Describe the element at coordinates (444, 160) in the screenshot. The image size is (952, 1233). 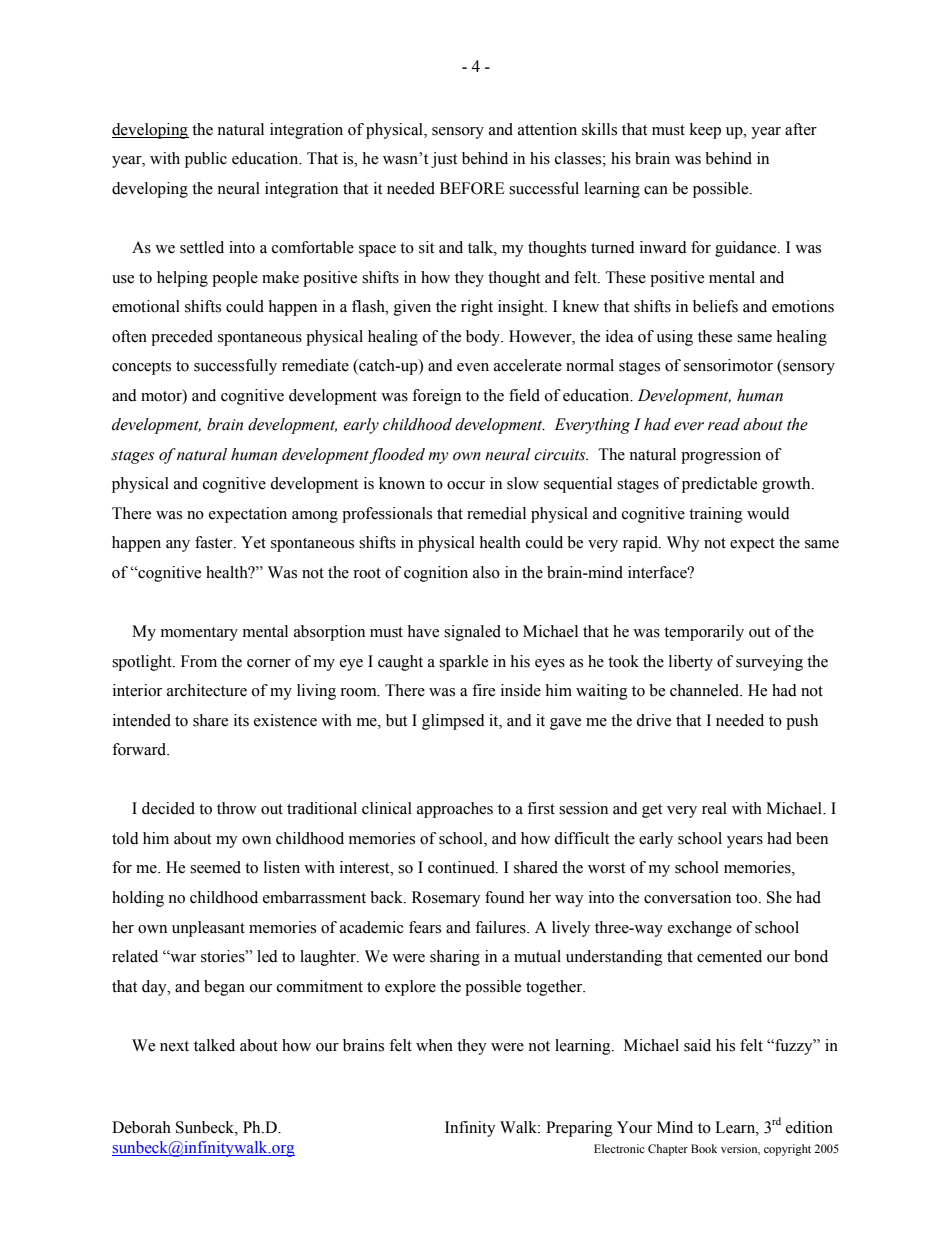
I see `just` at that location.
